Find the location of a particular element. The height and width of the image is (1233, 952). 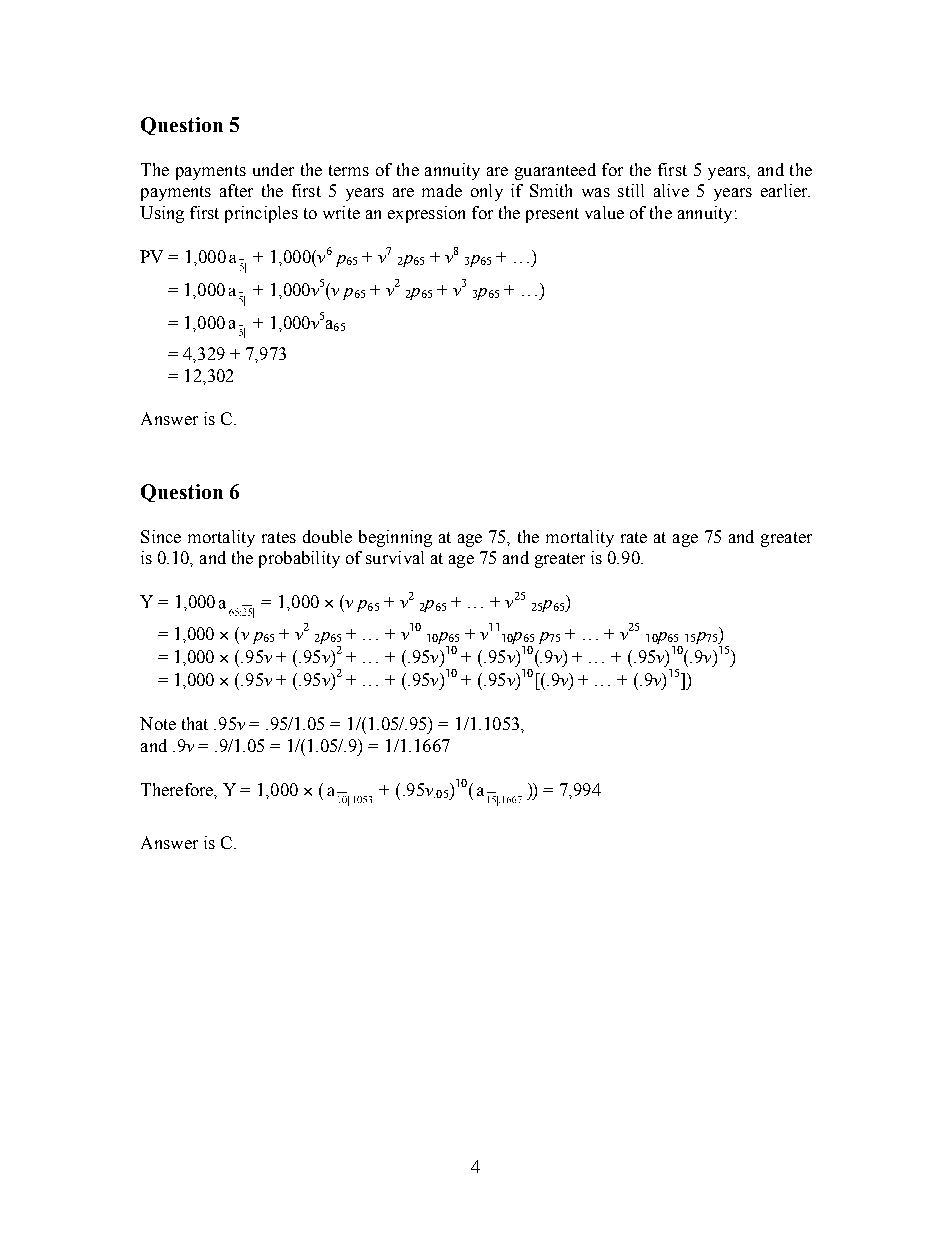

survival is located at coordinates (395, 557).
